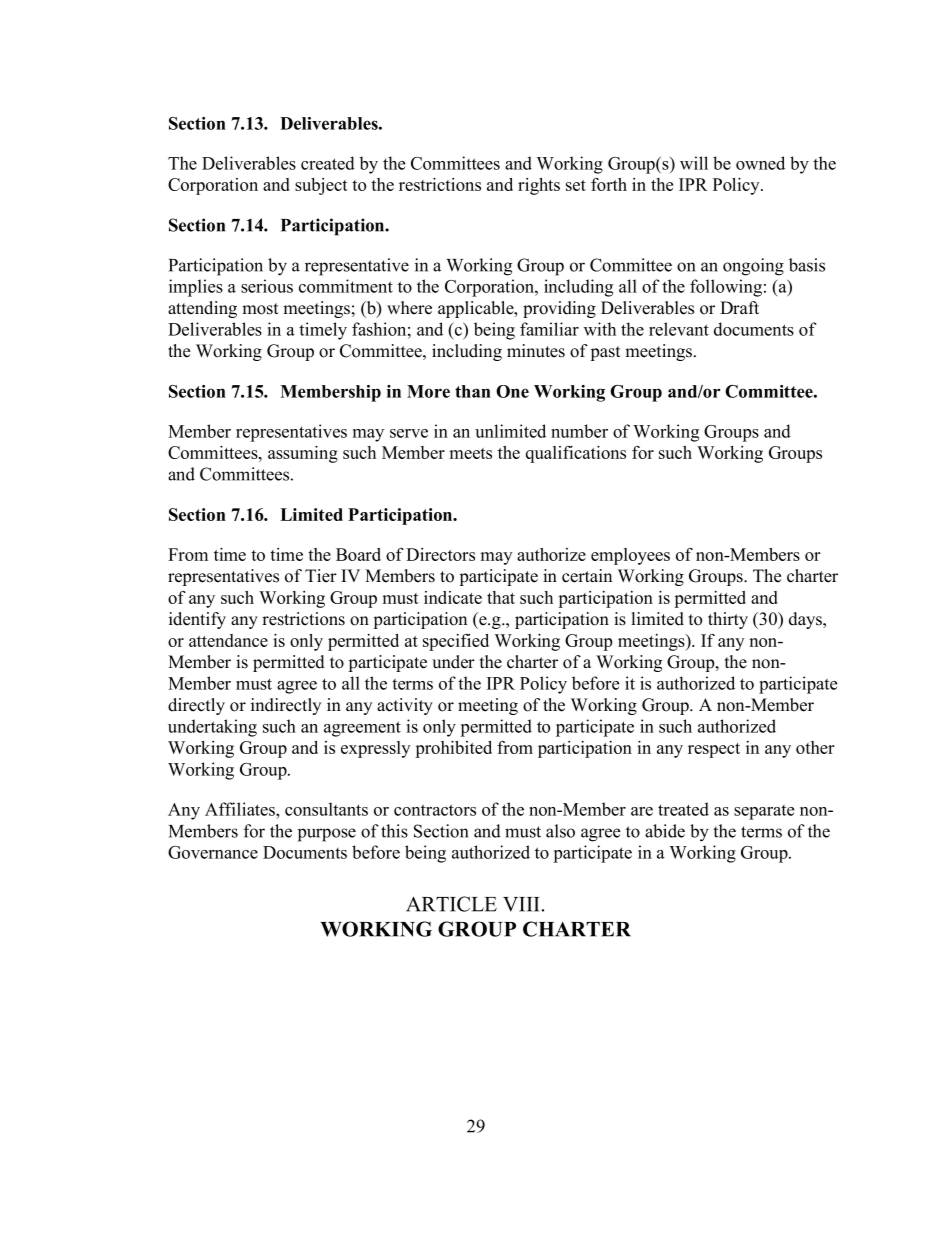 This document has width=952, height=1233. What do you see at coordinates (539, 186) in the document?
I see `rights` at bounding box center [539, 186].
